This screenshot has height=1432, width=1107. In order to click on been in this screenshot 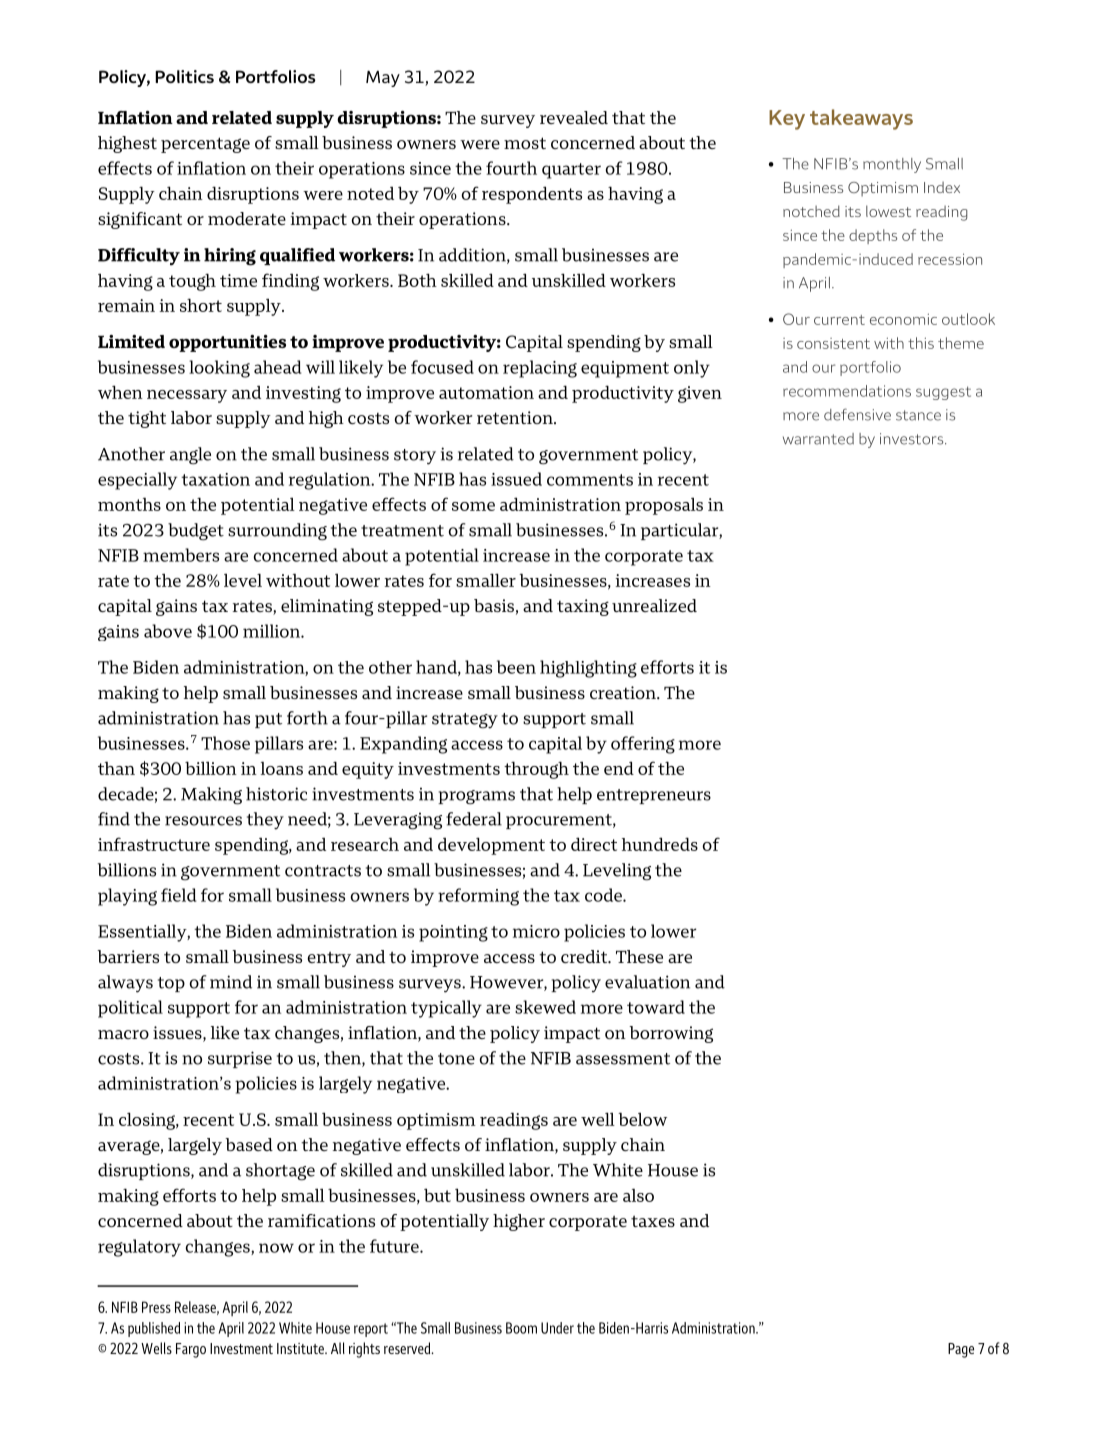, I will do `click(516, 667)`.
